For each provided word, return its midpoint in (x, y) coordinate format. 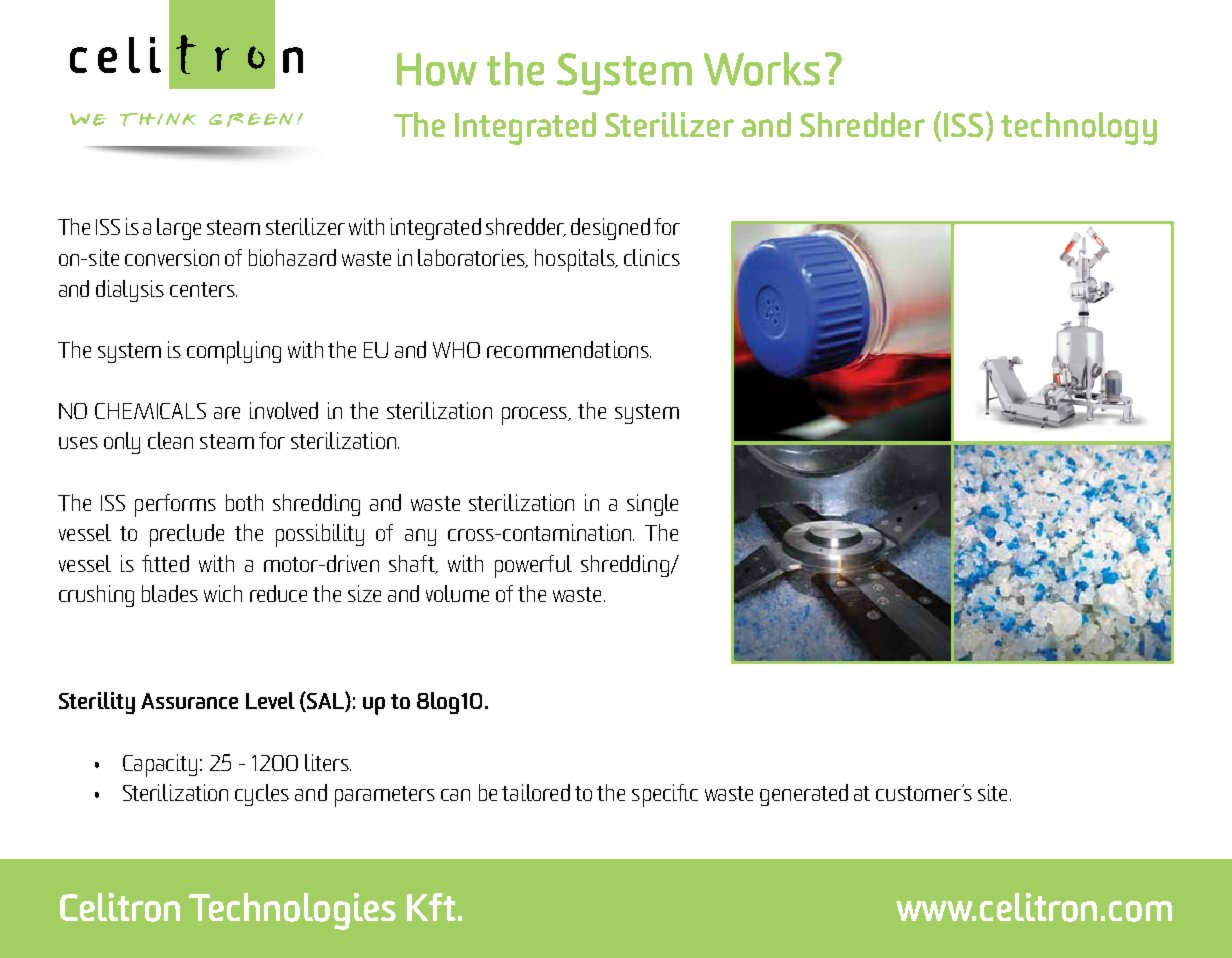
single (652, 505)
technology (1079, 128)
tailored (536, 792)
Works (762, 69)
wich (223, 593)
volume (457, 593)
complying (234, 352)
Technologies (292, 911)
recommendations (569, 349)
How (437, 69)
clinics (652, 257)
